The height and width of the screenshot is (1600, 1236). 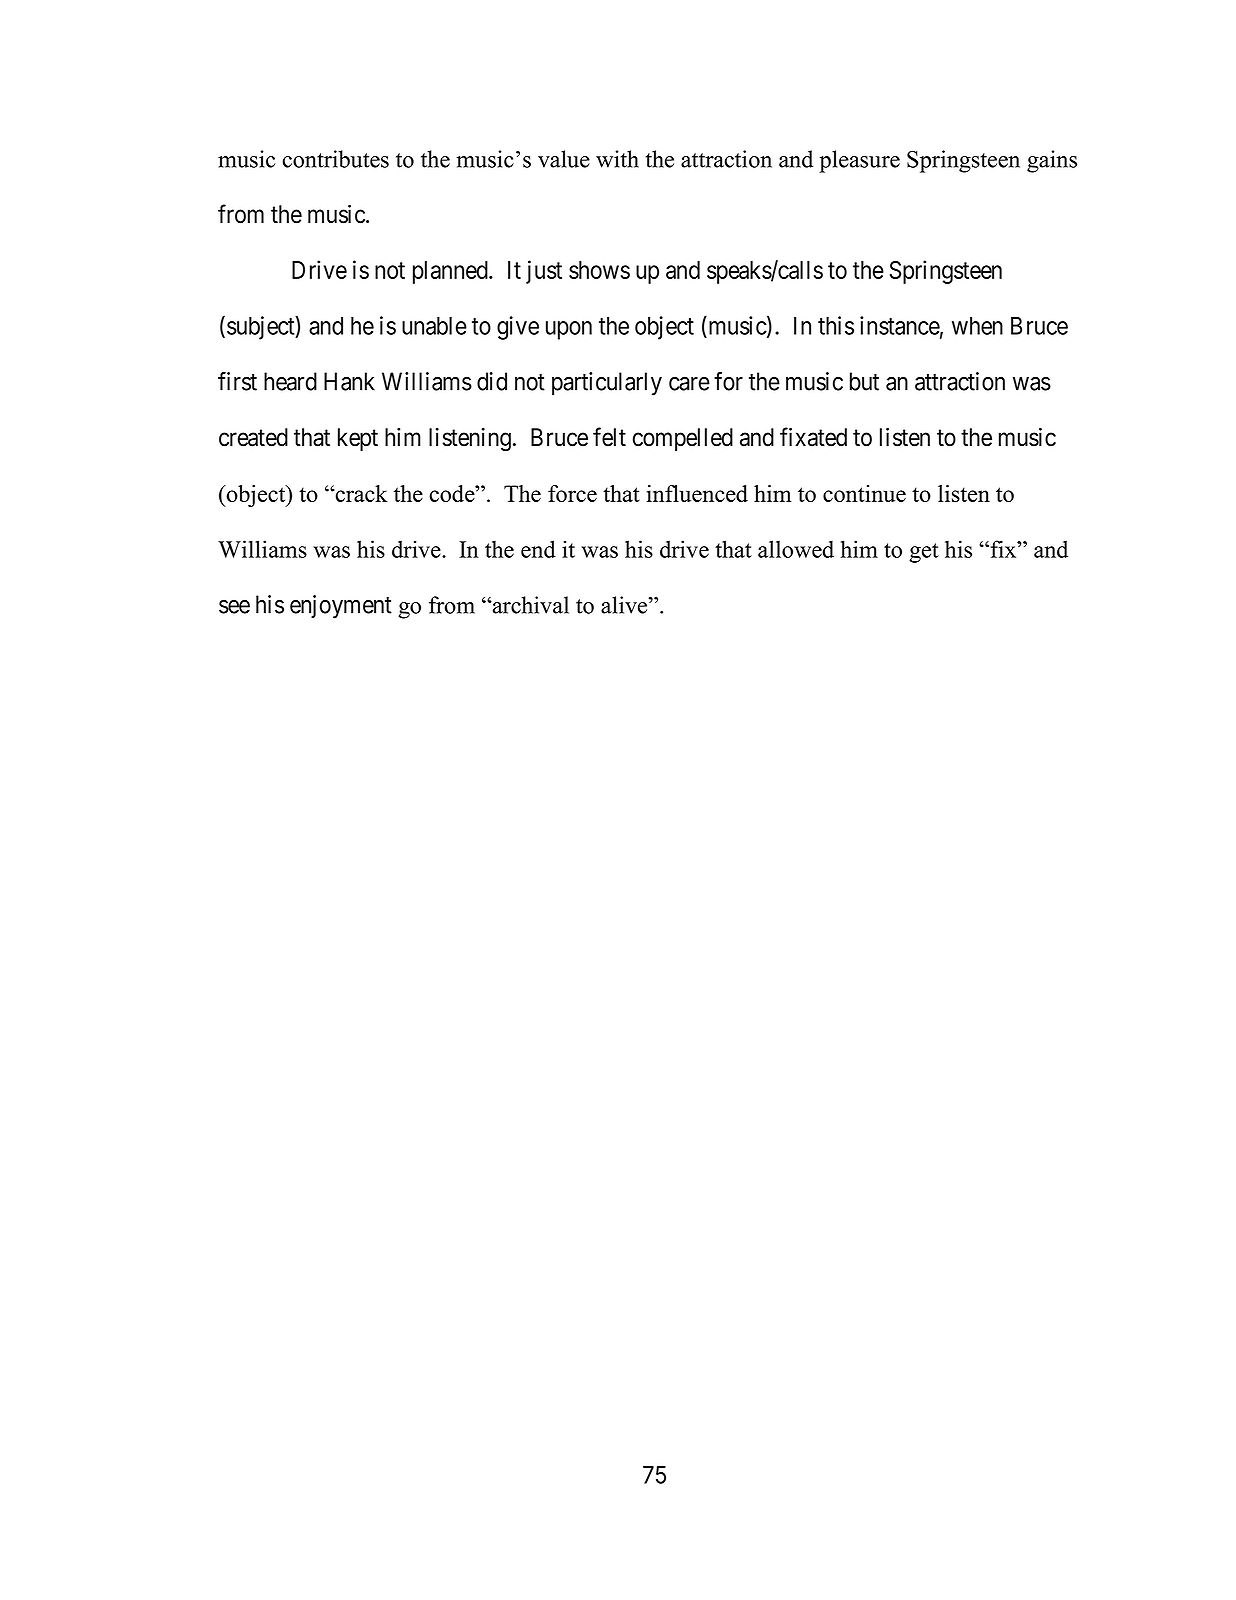 I want to click on Hank, so click(x=349, y=381).
